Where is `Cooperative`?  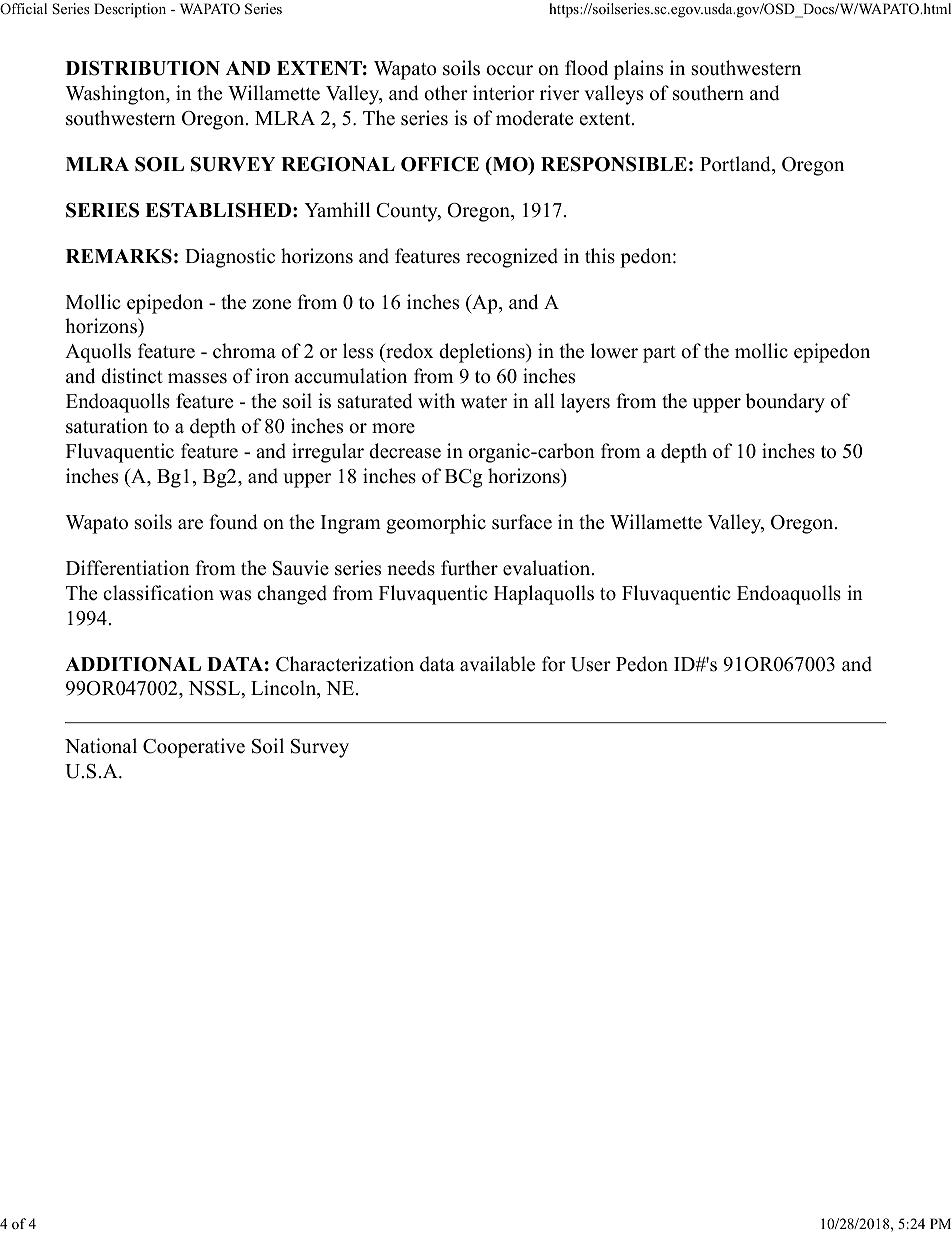
Cooperative is located at coordinates (194, 748).
